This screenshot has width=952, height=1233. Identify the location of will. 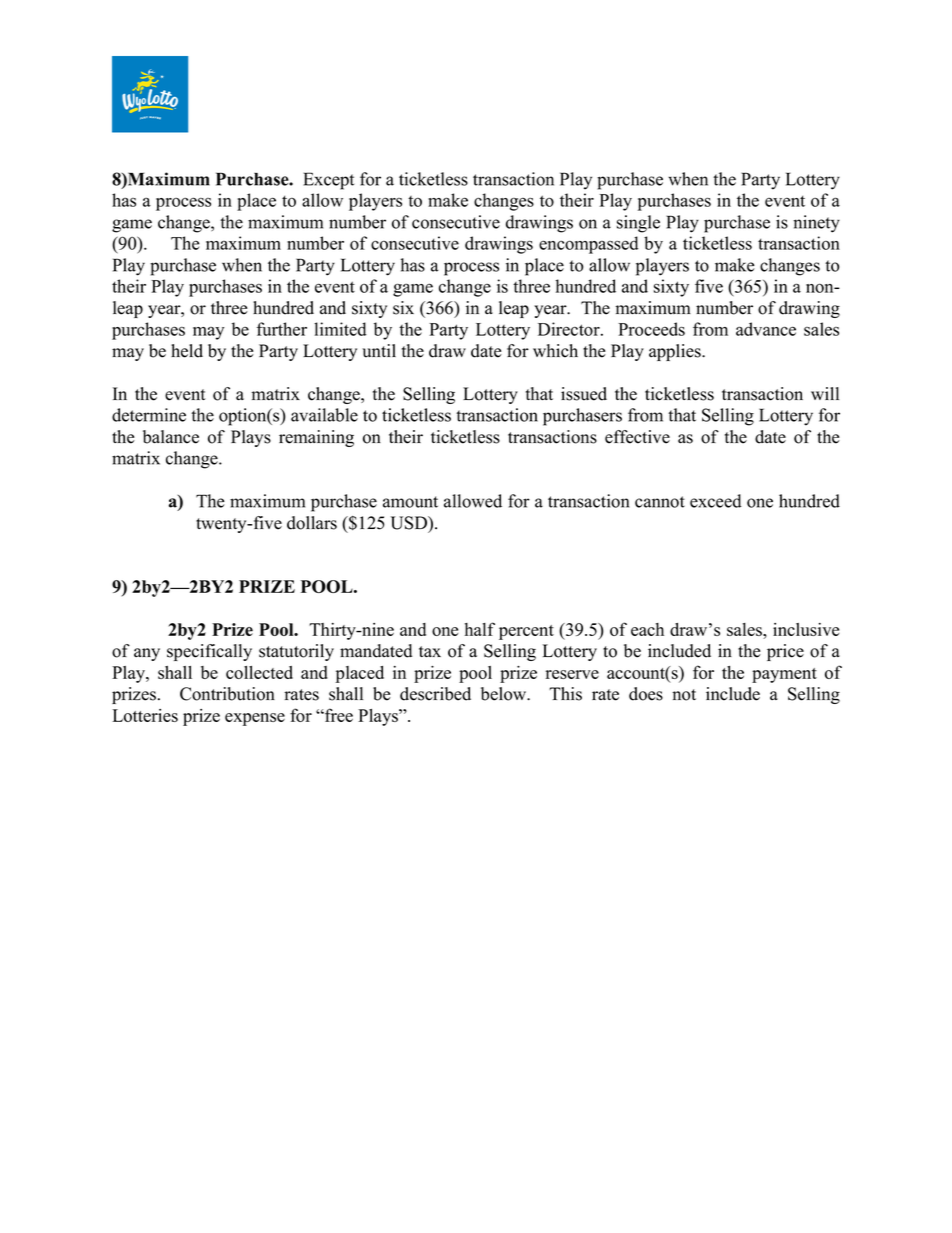
(825, 393).
